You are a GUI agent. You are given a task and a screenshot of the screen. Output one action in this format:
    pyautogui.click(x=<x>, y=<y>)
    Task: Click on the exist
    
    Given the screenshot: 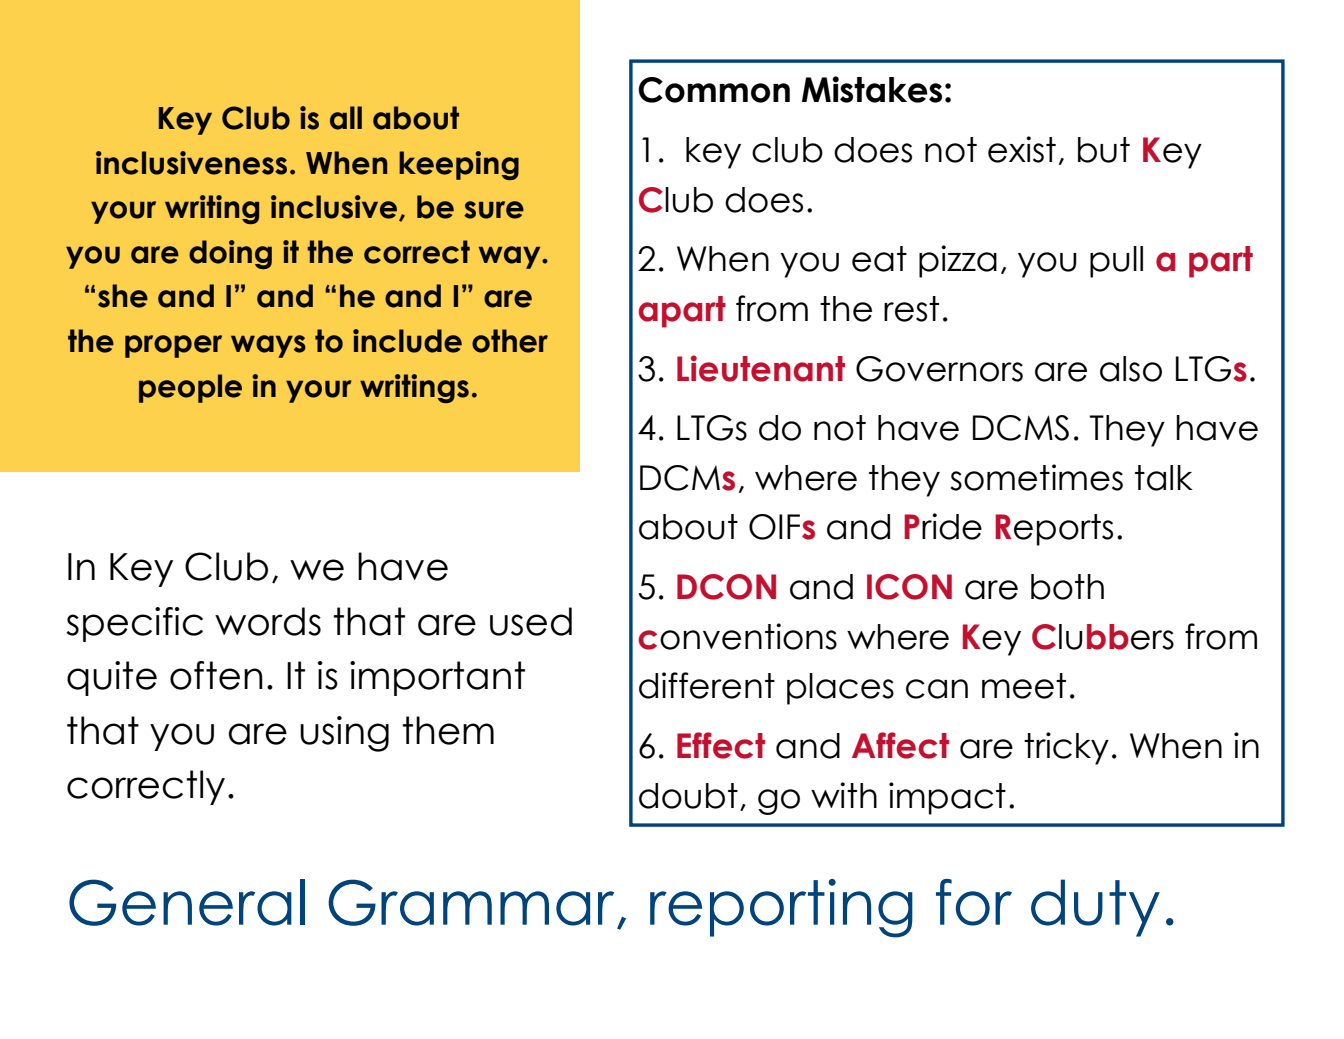 What is the action you would take?
    pyautogui.click(x=1022, y=149)
